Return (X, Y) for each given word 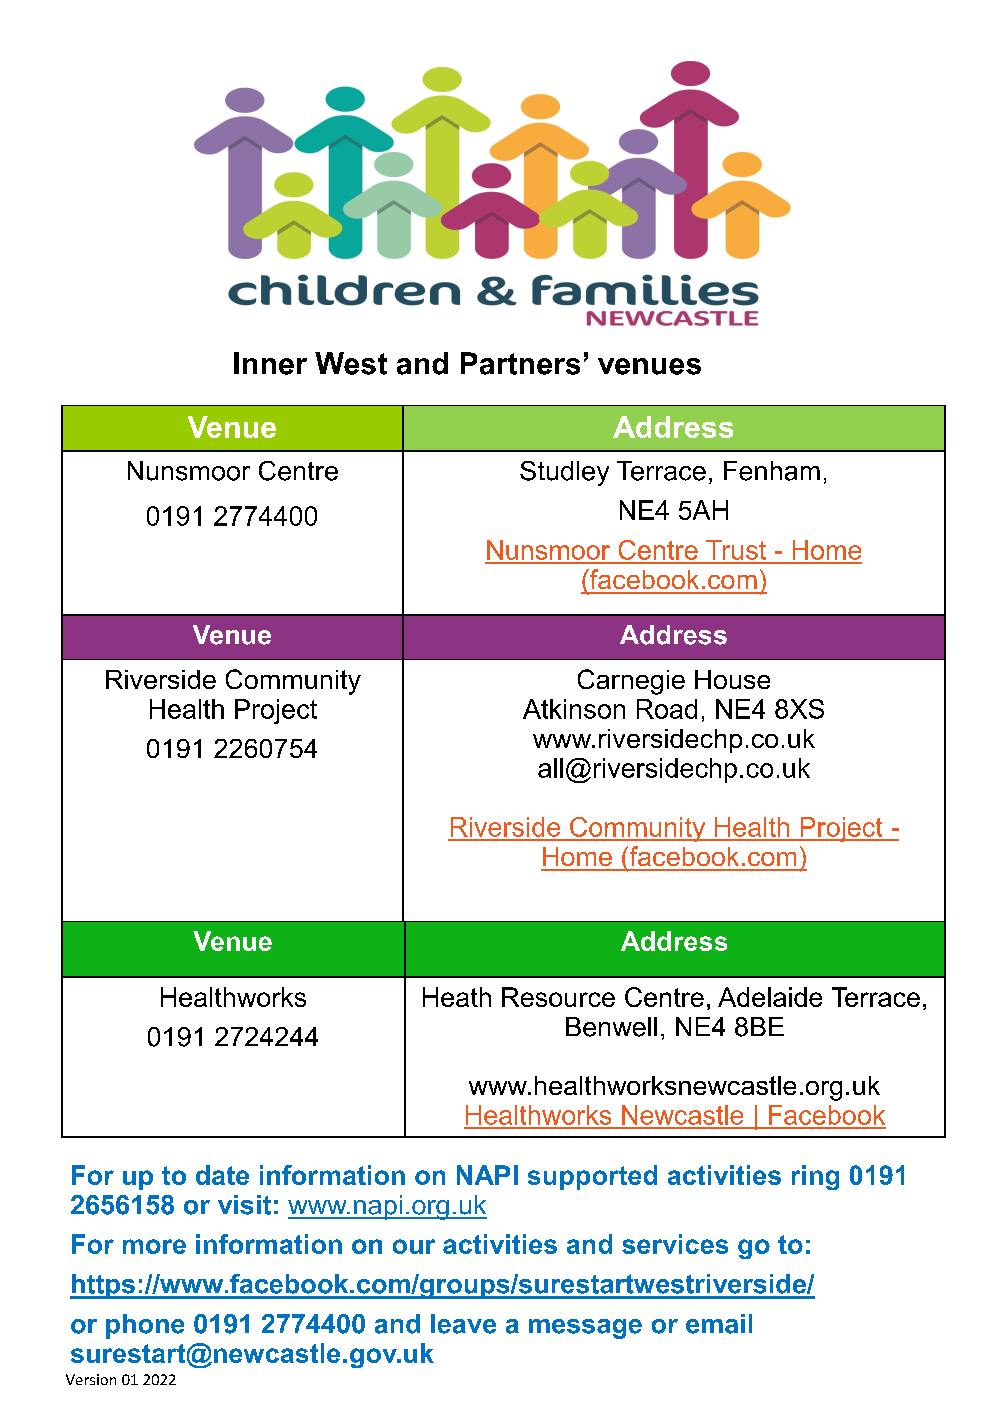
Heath (457, 997)
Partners (520, 363)
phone (145, 1326)
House (732, 679)
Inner (270, 363)
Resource (558, 997)
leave (463, 1324)
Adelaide (770, 997)
